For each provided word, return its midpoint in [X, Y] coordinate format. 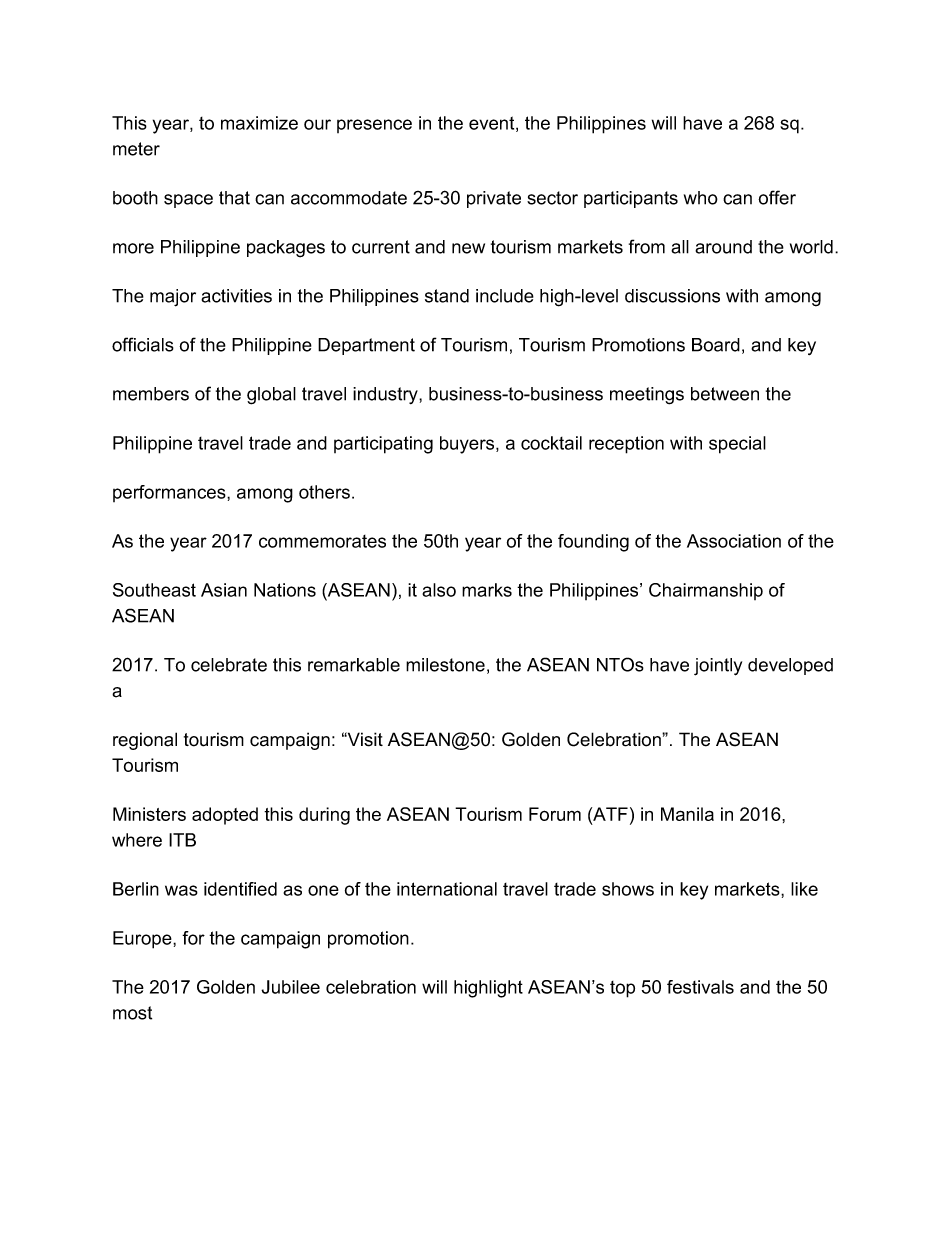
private [494, 199]
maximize [259, 123]
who [701, 198]
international [447, 889]
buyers [467, 445]
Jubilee [290, 987]
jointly [718, 667]
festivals [700, 987]
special [737, 445]
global [271, 396]
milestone [445, 665]
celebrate [229, 665]
